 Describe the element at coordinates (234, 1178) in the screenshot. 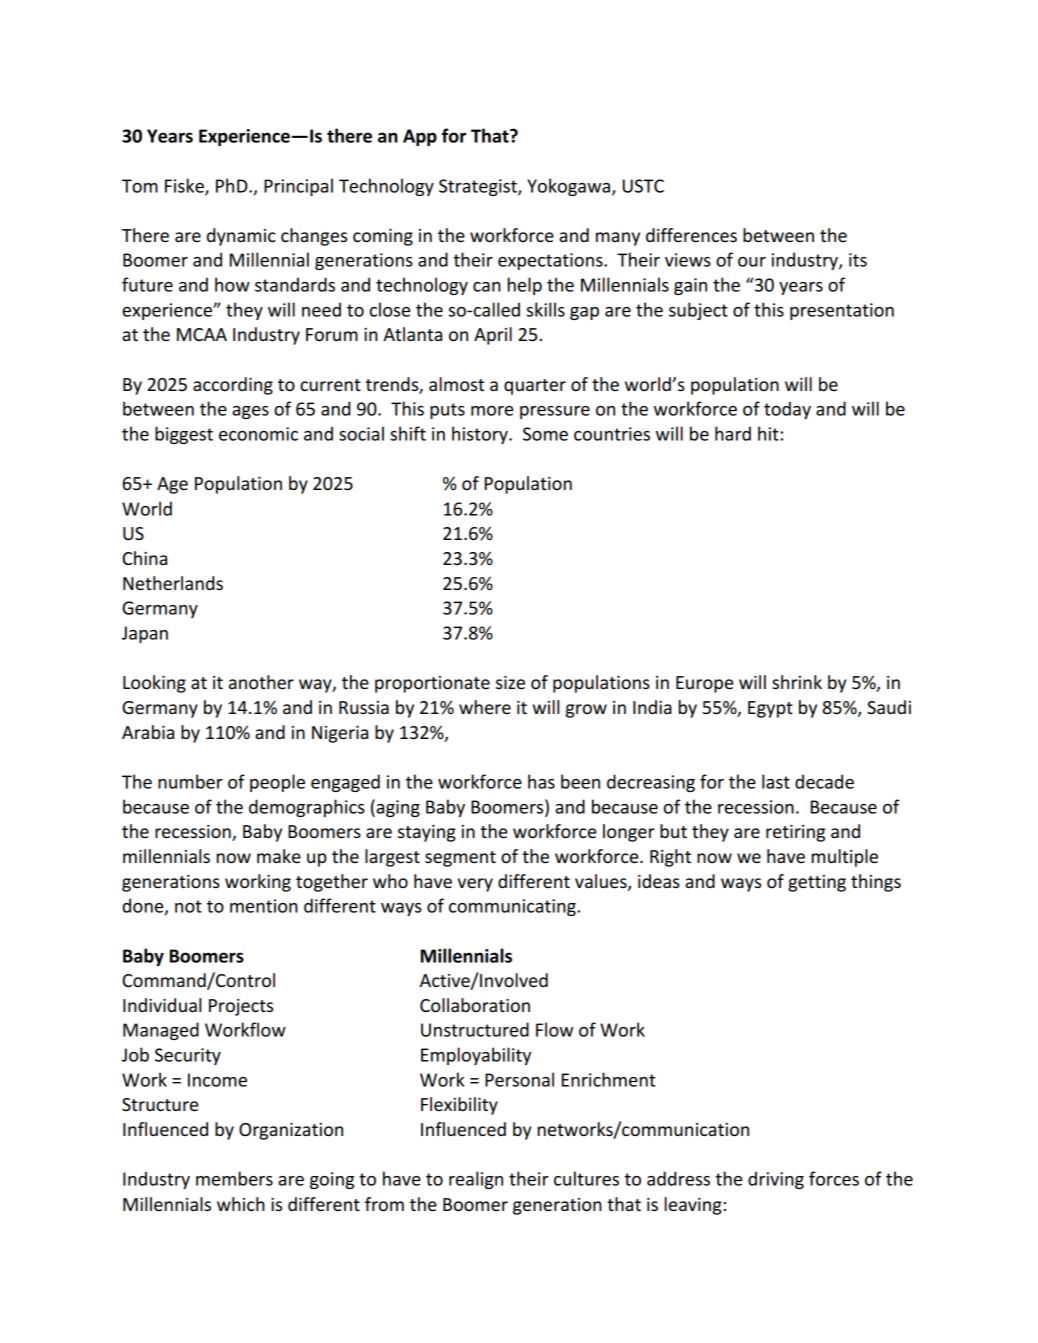

I see `members` at that location.
